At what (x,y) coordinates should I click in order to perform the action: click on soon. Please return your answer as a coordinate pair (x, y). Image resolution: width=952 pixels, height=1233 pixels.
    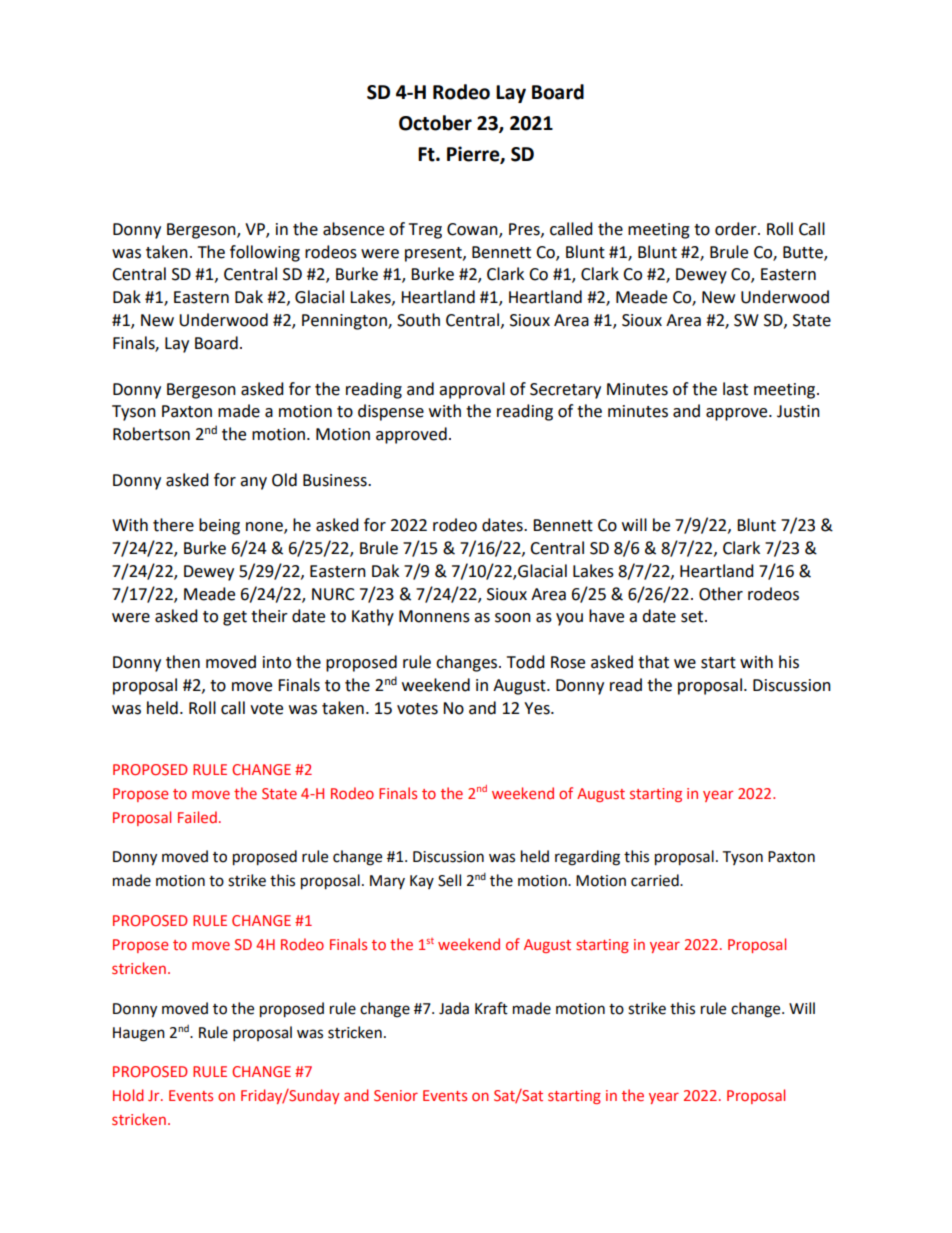
    Looking at the image, I should click on (513, 618).
